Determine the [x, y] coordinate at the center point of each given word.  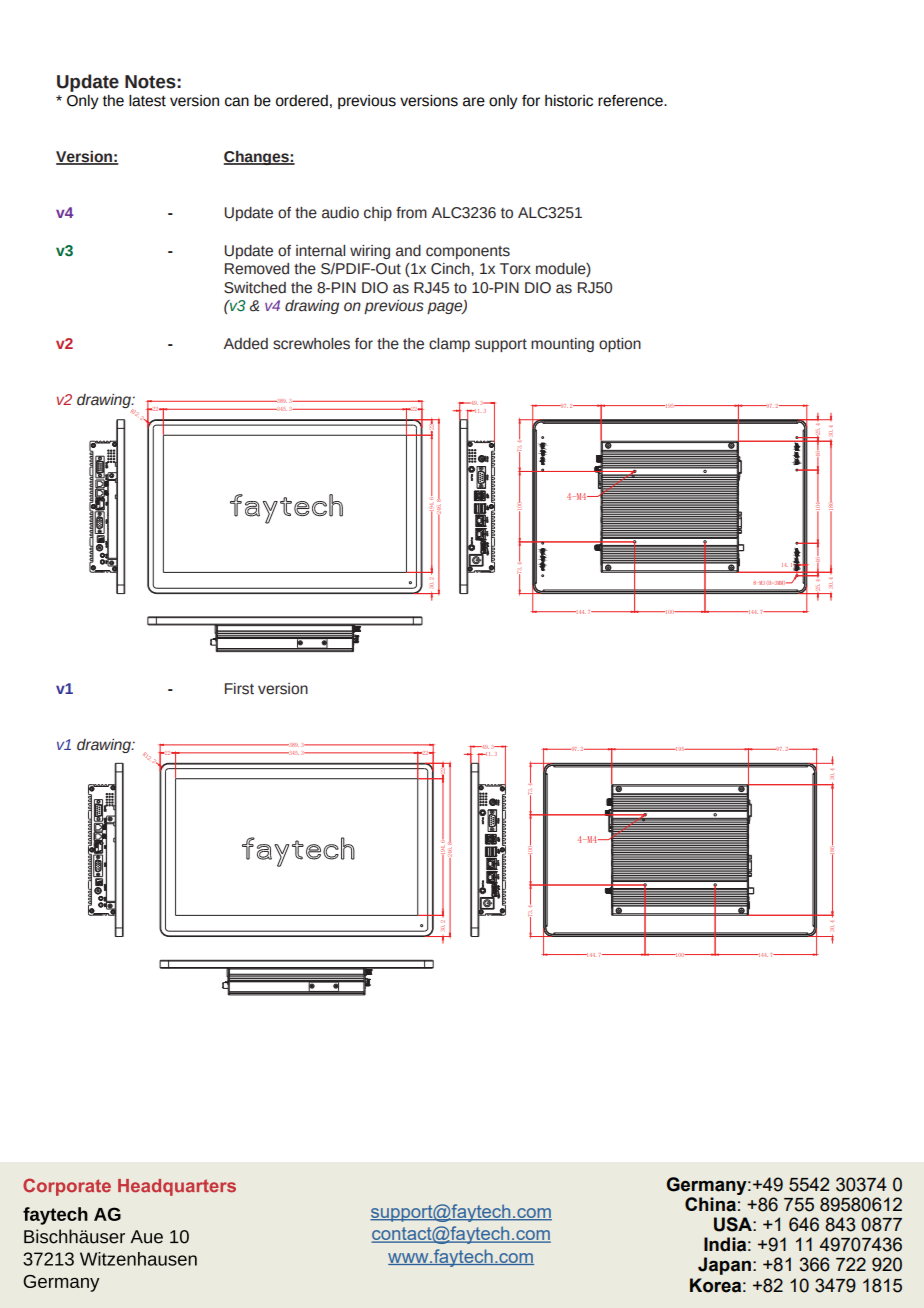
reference [631, 101]
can [237, 102]
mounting [562, 345]
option [620, 345]
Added [246, 344]
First [239, 689]
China [710, 1204]
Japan [724, 1266]
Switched [255, 288]
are [474, 102]
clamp [449, 345]
